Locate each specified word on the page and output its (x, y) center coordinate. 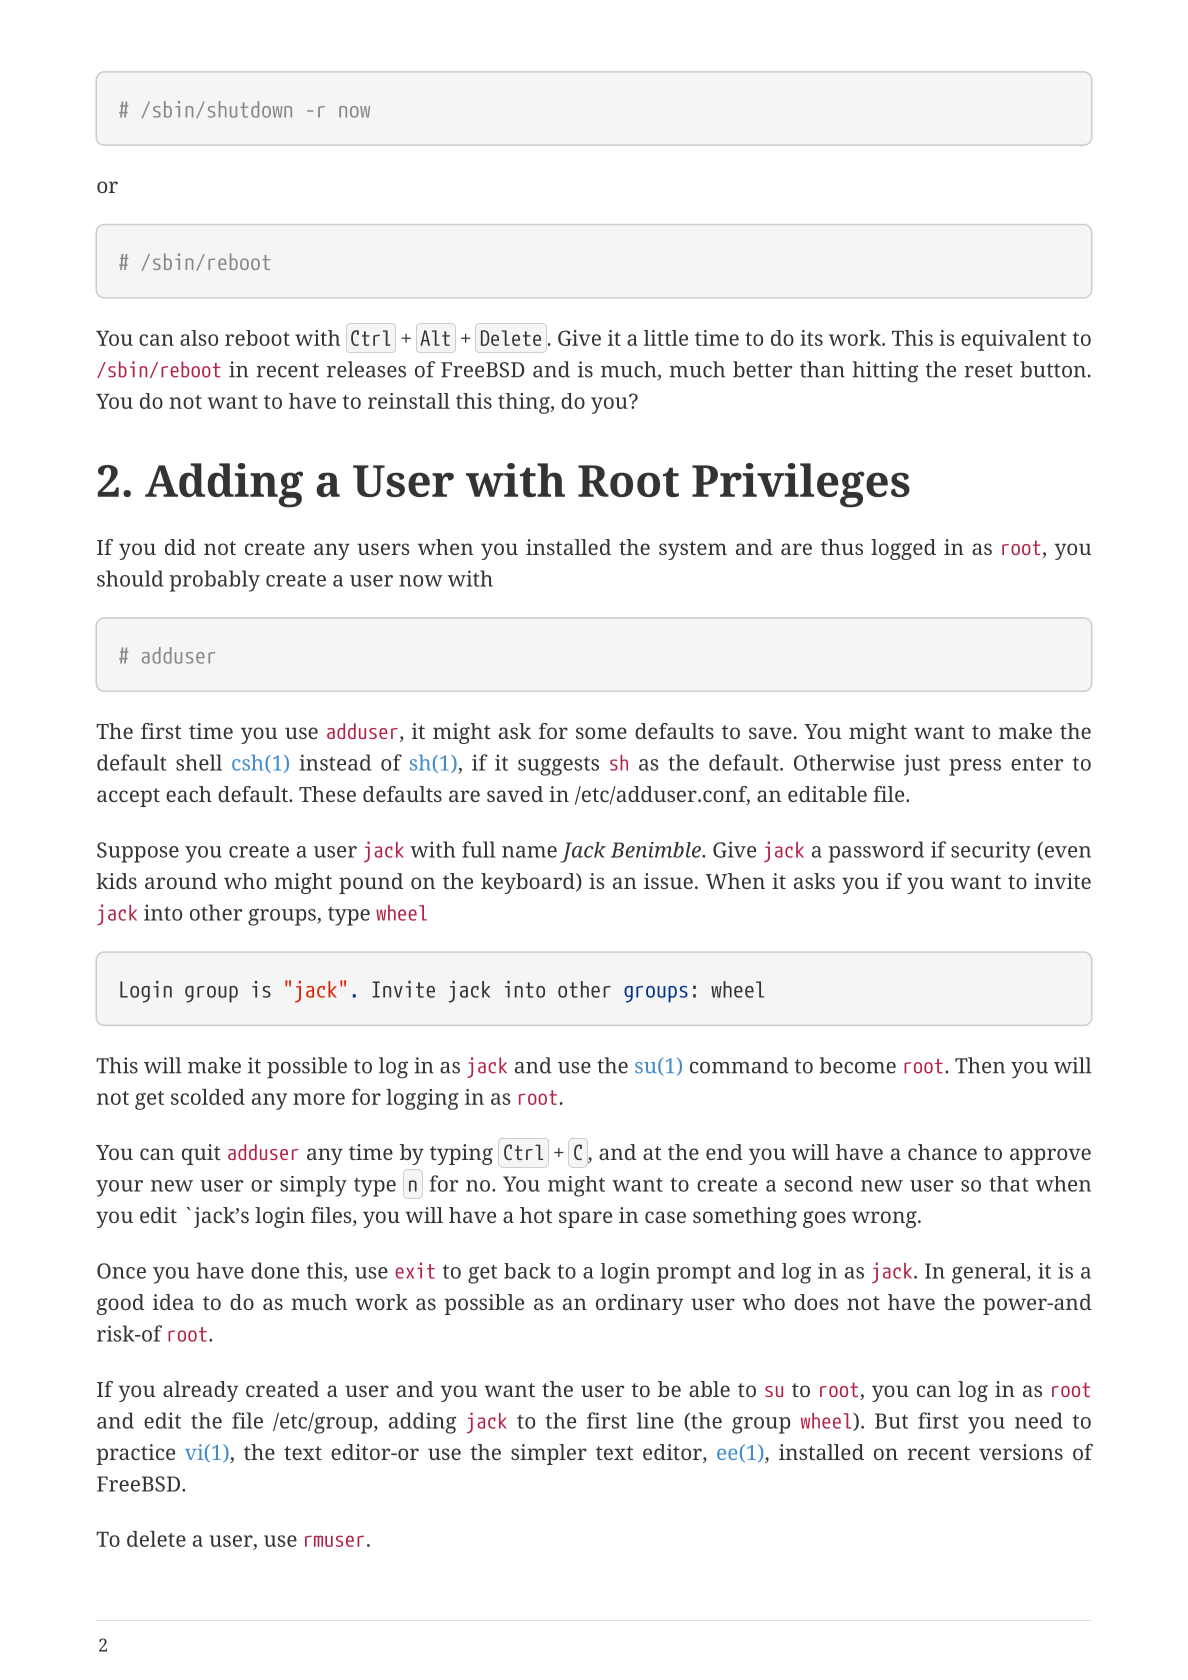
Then (980, 1065)
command (739, 1065)
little (666, 338)
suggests (558, 766)
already (200, 1391)
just (922, 765)
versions (1021, 1452)
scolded (208, 1097)
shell (199, 762)
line (655, 1420)
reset (988, 370)
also (199, 338)
